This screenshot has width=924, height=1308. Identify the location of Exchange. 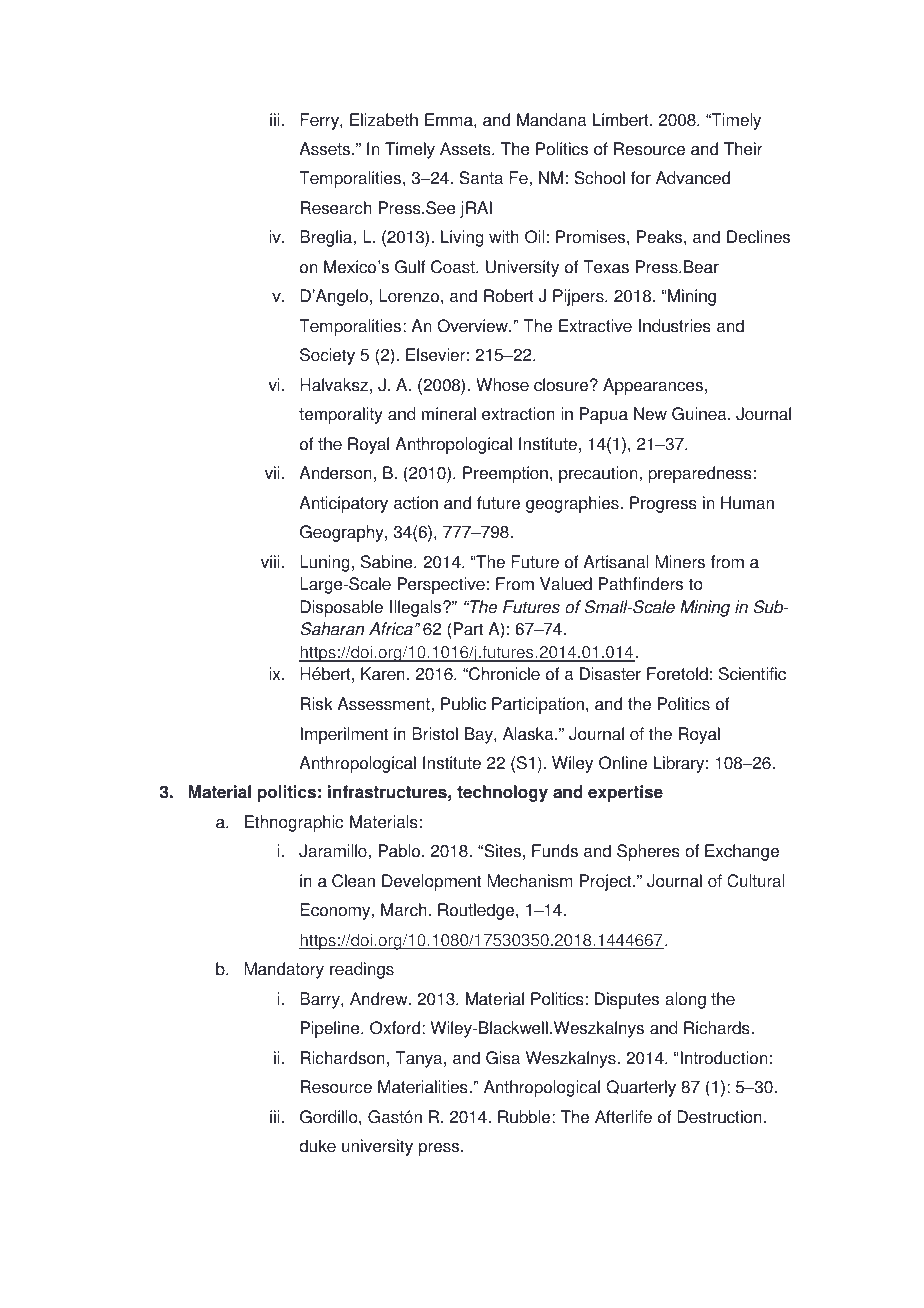
(742, 852).
